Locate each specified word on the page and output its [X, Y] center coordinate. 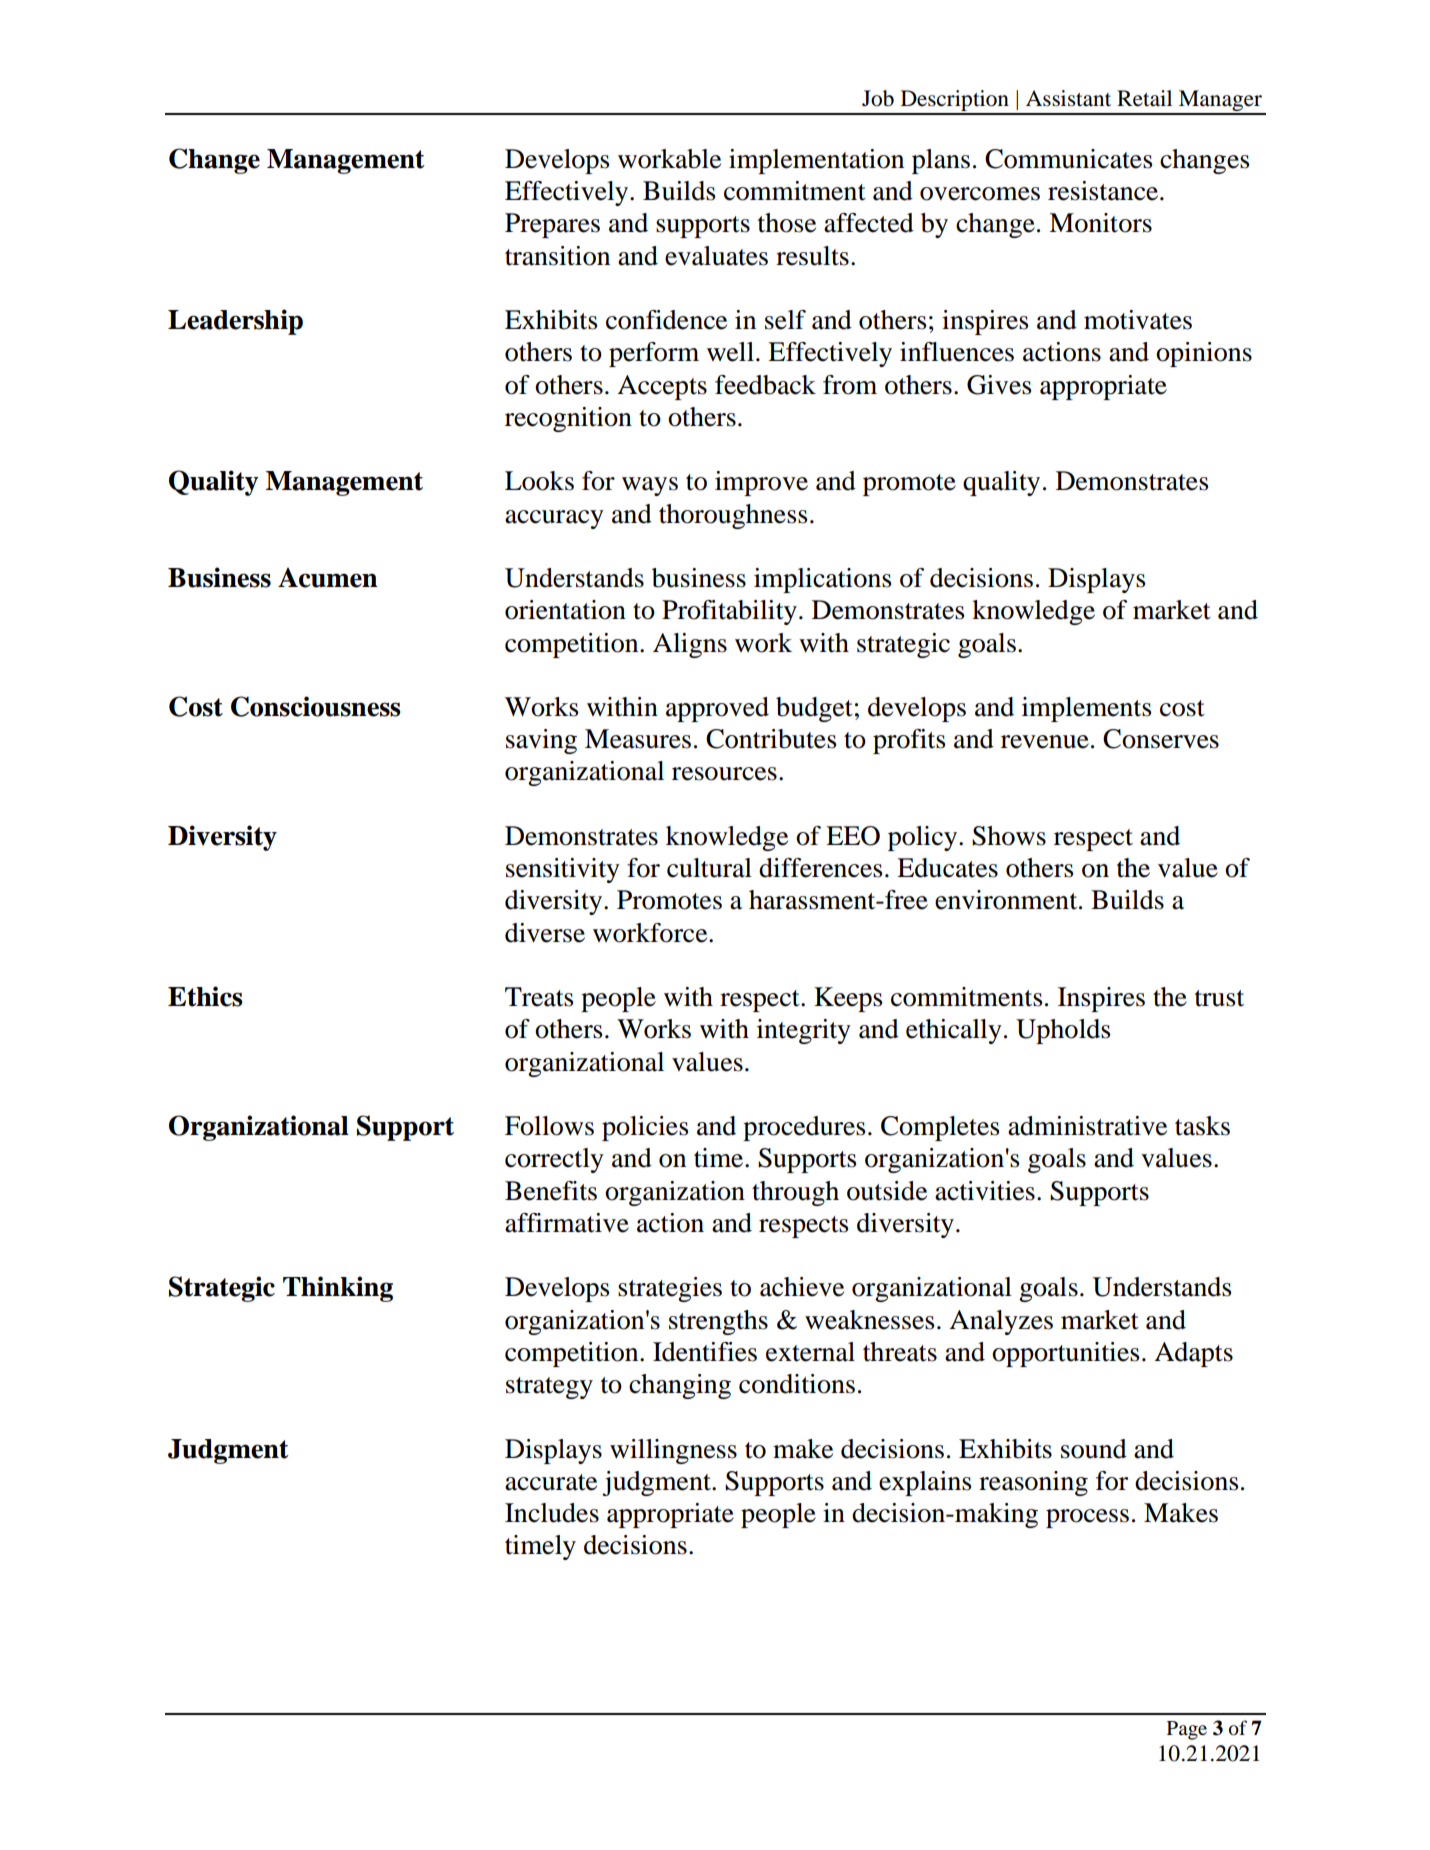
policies [645, 1128]
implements [1086, 709]
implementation [816, 161]
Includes [552, 1513]
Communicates [1068, 159]
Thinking [338, 1289]
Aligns [690, 645]
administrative [1087, 1126]
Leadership [235, 322]
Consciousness [316, 706]
